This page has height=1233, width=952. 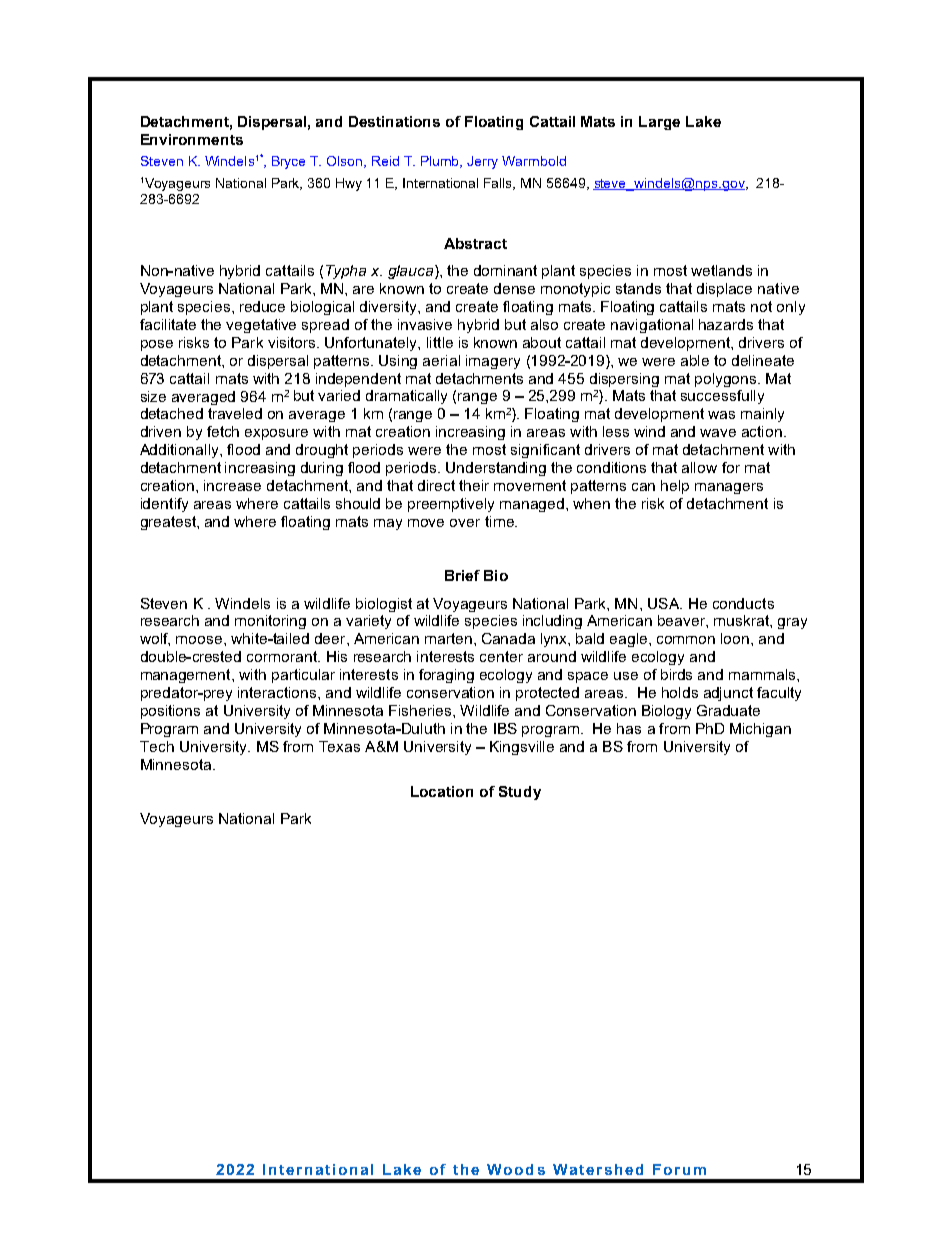 I want to click on able, so click(x=695, y=360).
